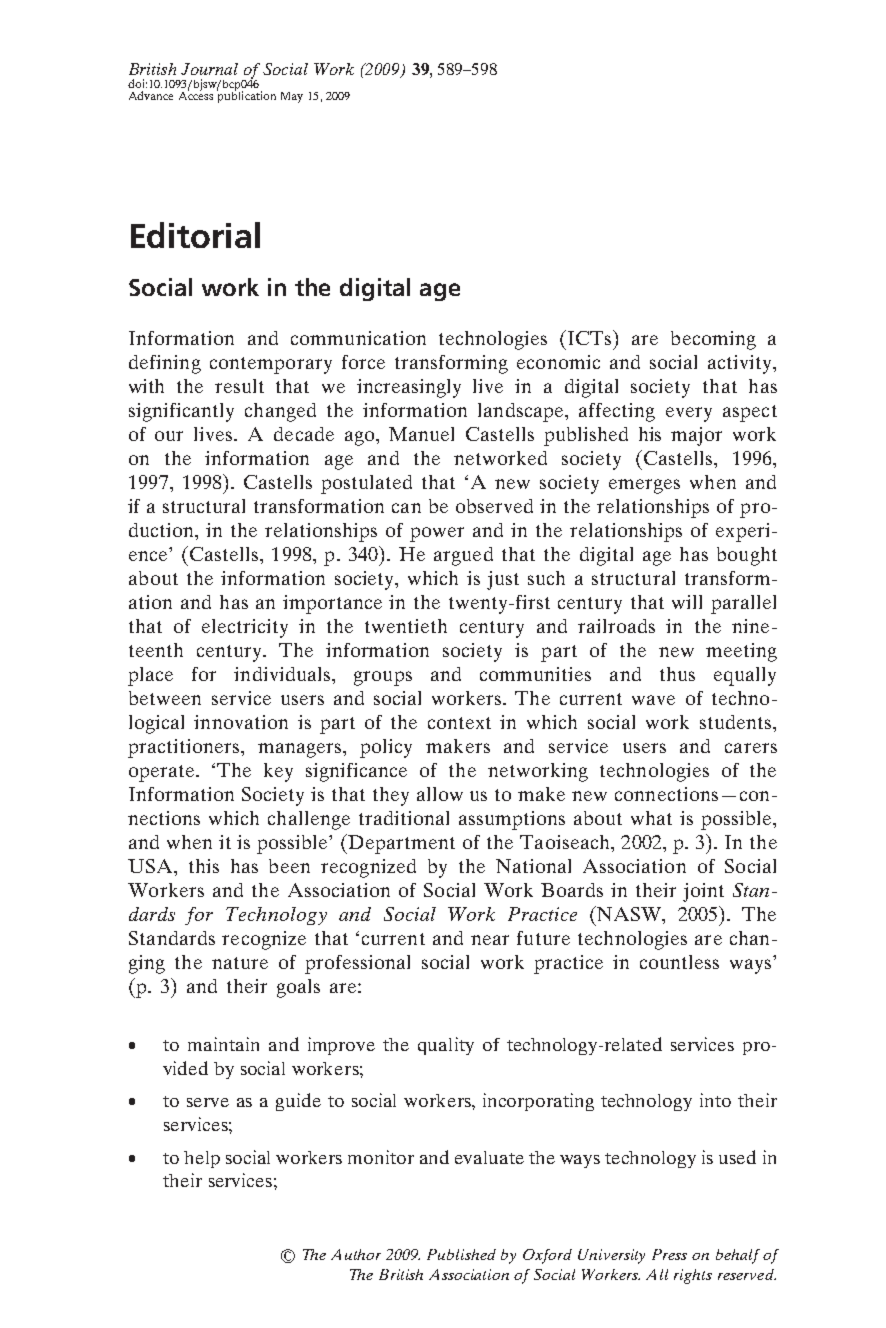  I want to click on context, so click(459, 723).
